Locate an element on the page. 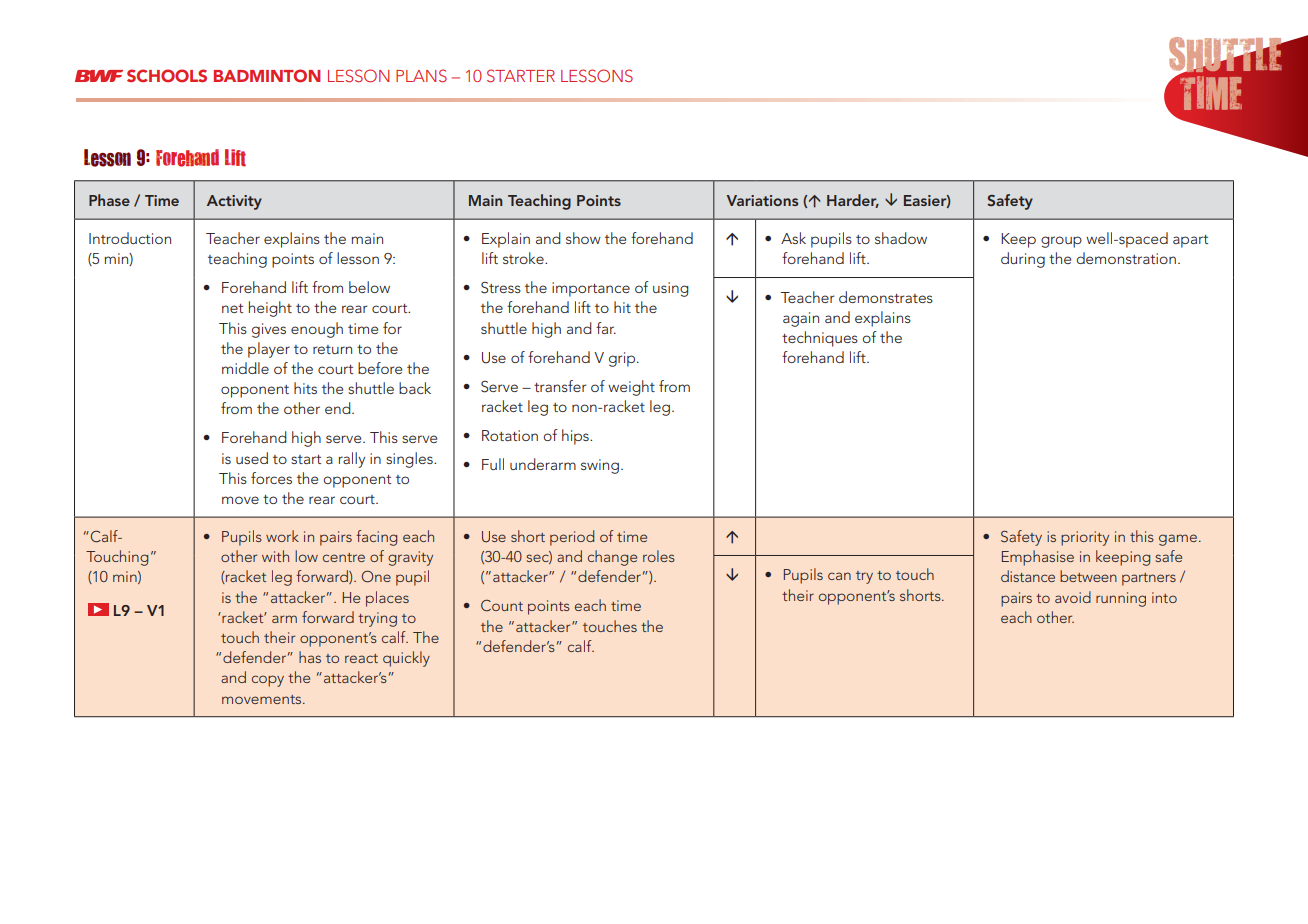 The height and width of the image is (924, 1308). Harder is located at coordinates (853, 201).
